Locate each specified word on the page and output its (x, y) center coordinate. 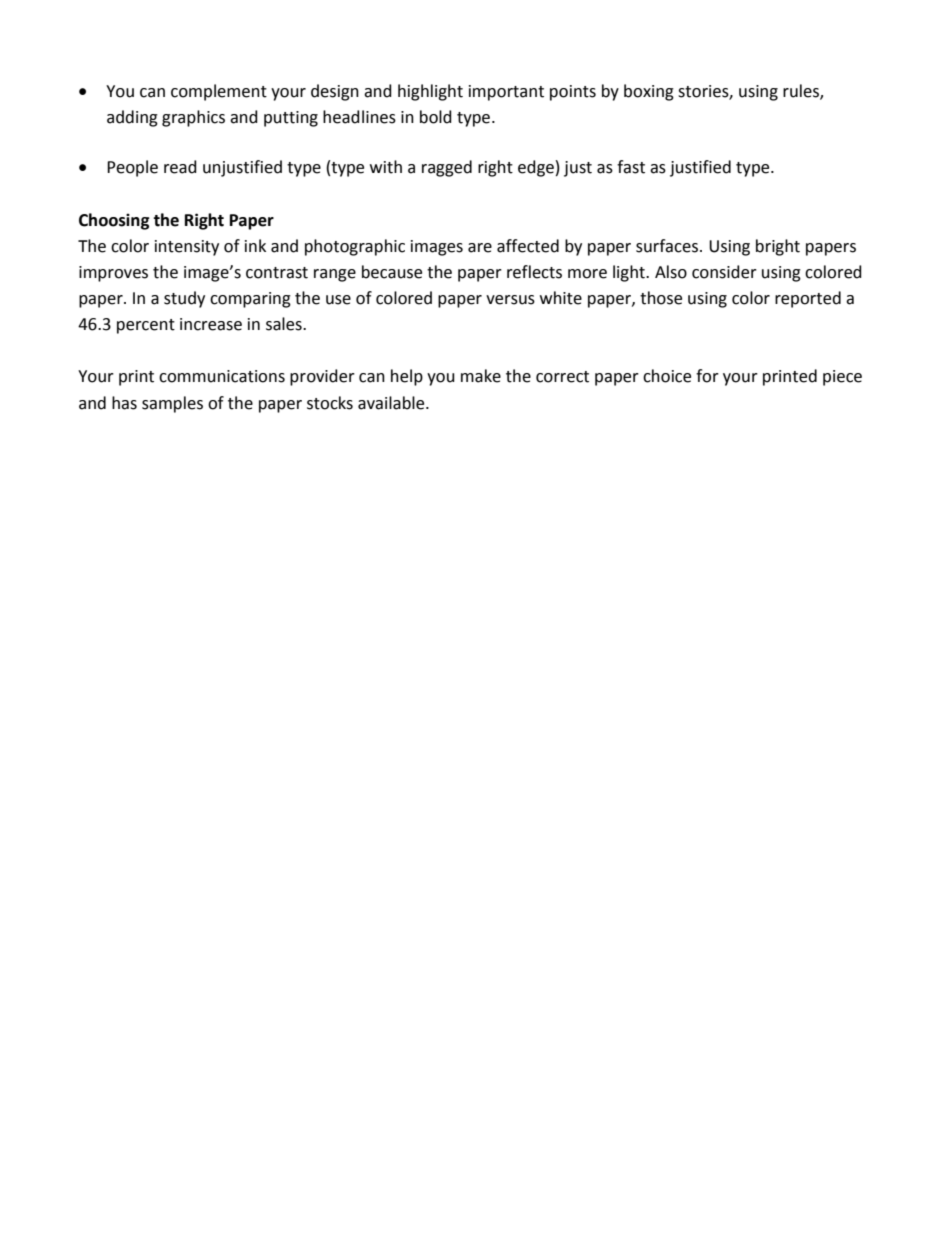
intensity (187, 248)
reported (808, 299)
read (180, 167)
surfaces (667, 246)
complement (219, 92)
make (481, 376)
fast (631, 167)
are (480, 248)
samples (172, 404)
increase (211, 324)
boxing (649, 92)
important (506, 93)
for (707, 376)
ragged (447, 168)
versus (510, 300)
